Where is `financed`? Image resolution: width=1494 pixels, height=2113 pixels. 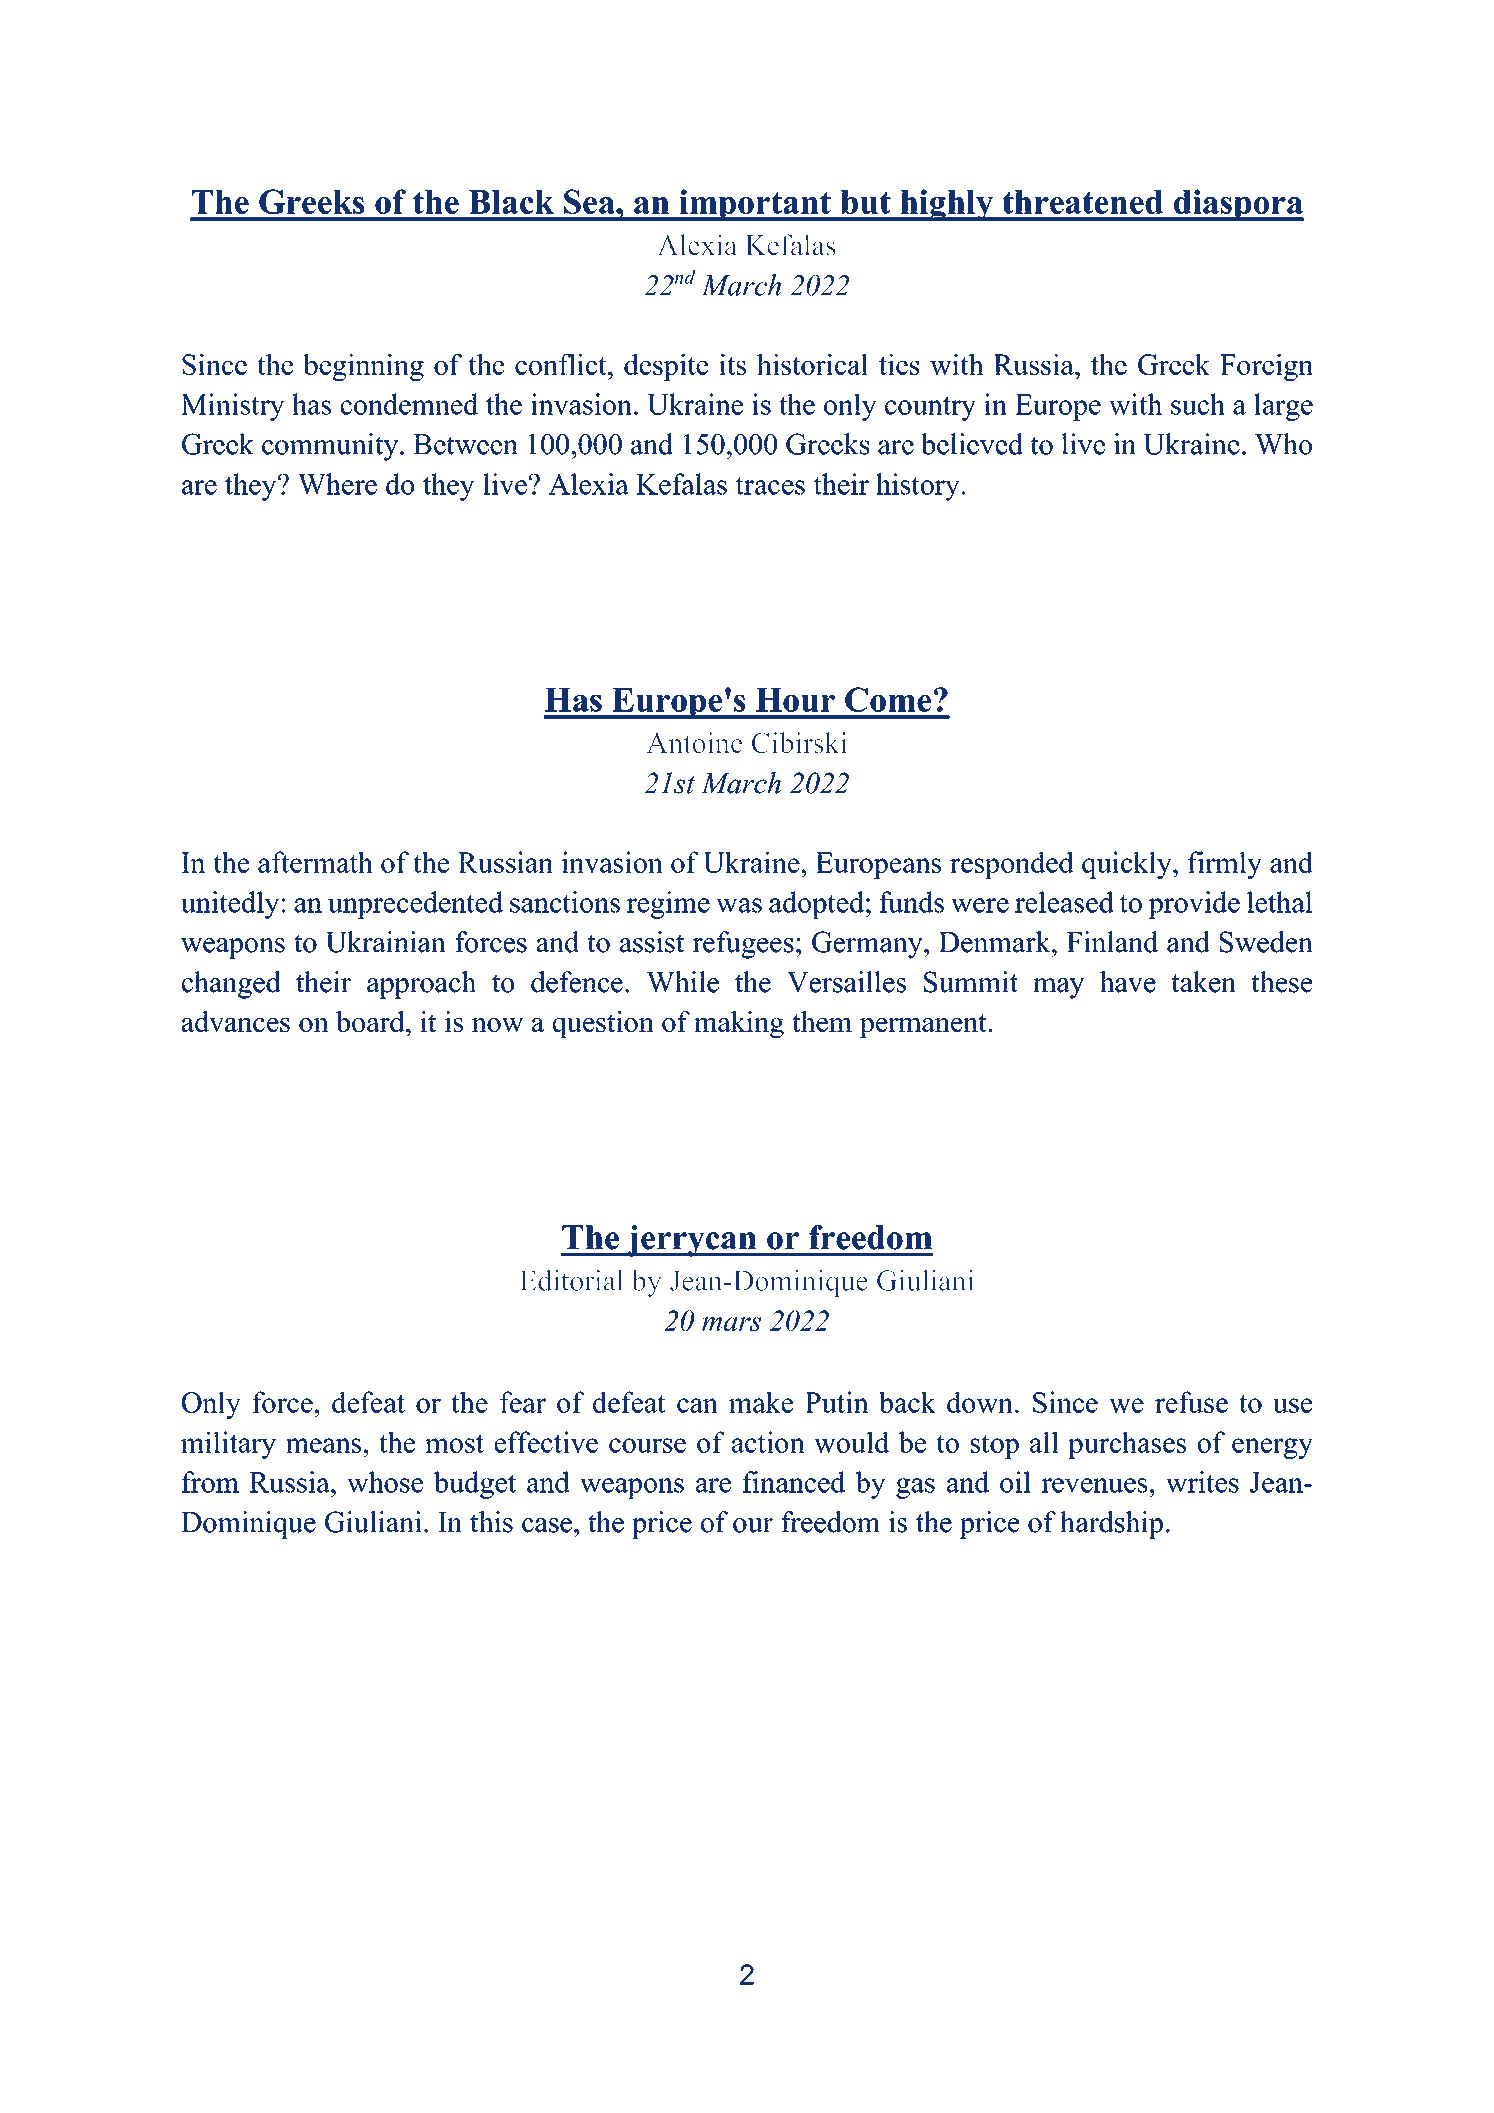
financed is located at coordinates (794, 1482).
